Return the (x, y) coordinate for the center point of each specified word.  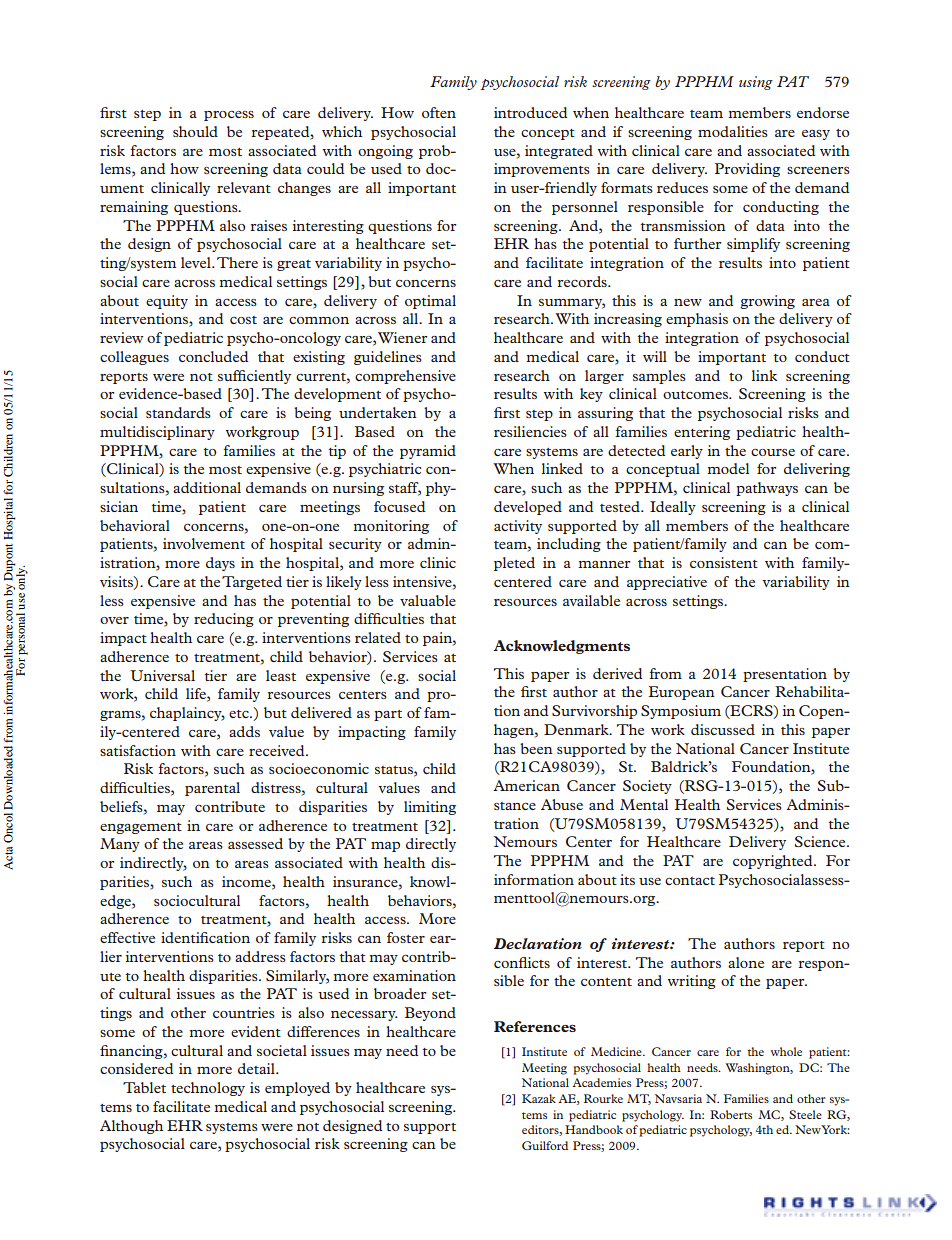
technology (208, 1089)
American (526, 785)
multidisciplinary (157, 433)
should (195, 131)
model (728, 468)
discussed (723, 729)
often (439, 112)
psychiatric (385, 470)
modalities (733, 131)
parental (212, 789)
